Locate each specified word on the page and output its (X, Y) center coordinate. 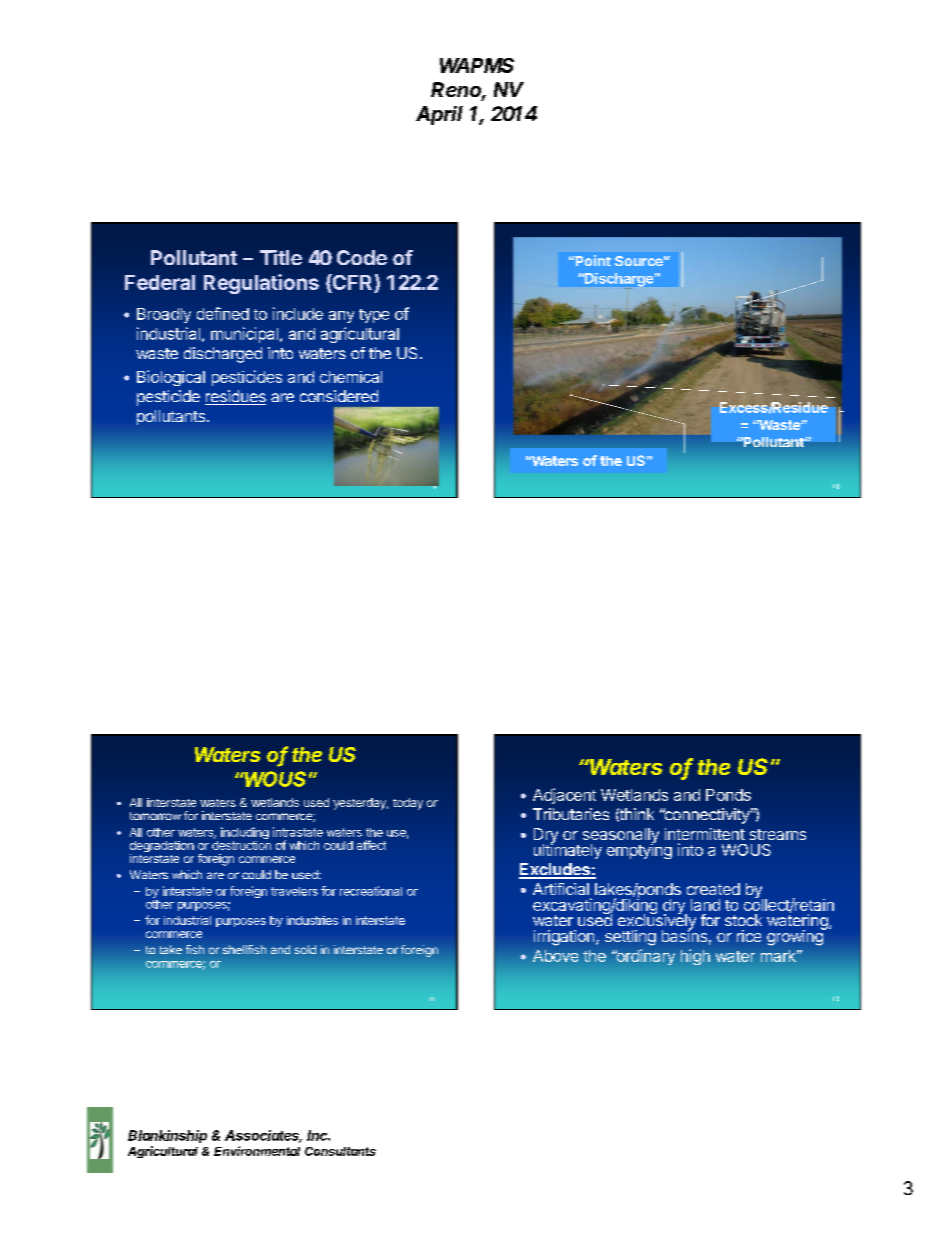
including (245, 834)
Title (281, 257)
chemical (351, 377)
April (439, 115)
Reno (458, 91)
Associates (263, 1136)
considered (339, 396)
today (408, 804)
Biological (171, 378)
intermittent (705, 834)
